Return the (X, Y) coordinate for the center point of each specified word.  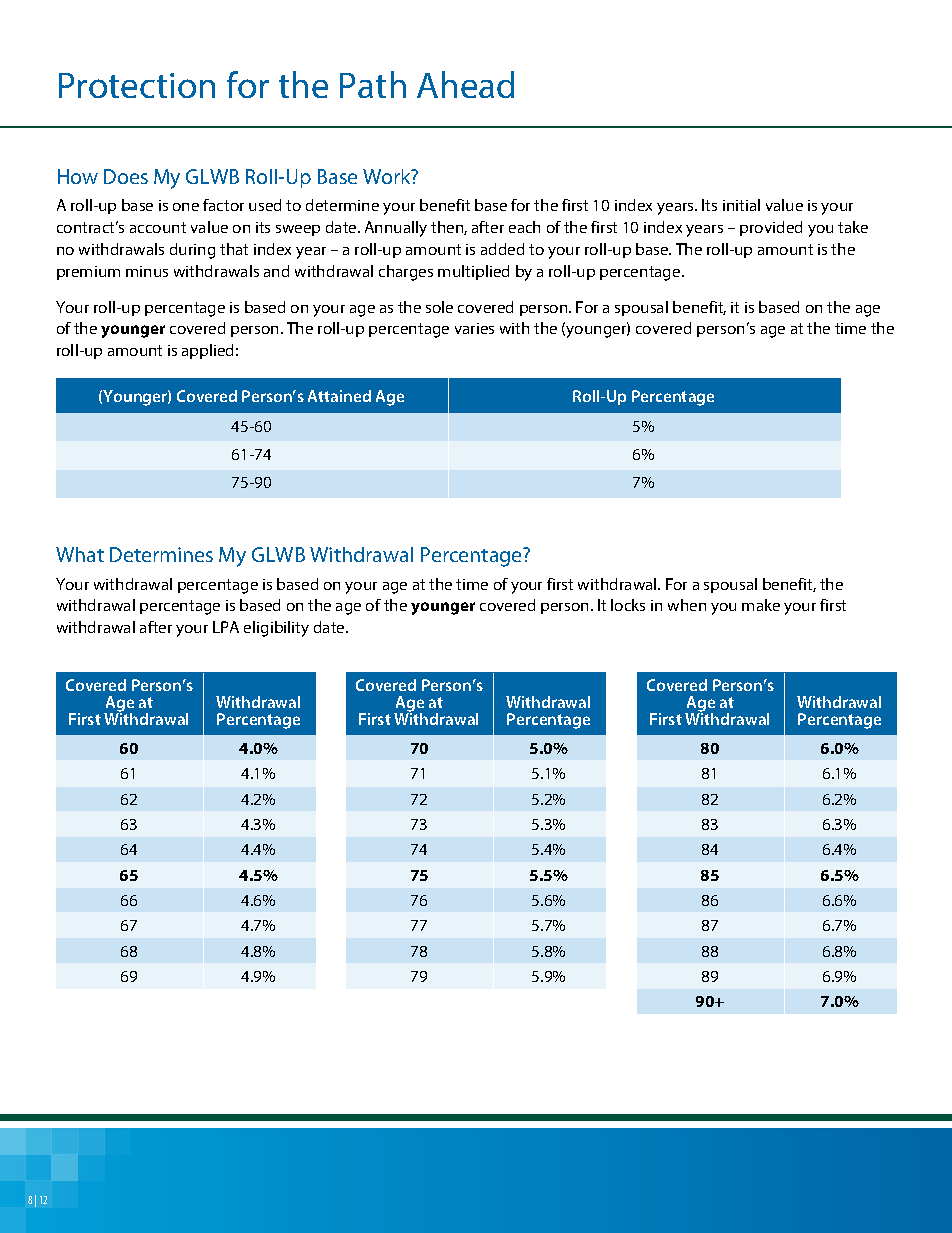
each (524, 227)
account (158, 227)
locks (628, 605)
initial (741, 205)
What (80, 554)
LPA (226, 627)
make (761, 605)
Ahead (465, 84)
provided (771, 228)
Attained (339, 396)
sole (439, 307)
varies (474, 328)
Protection (137, 85)
